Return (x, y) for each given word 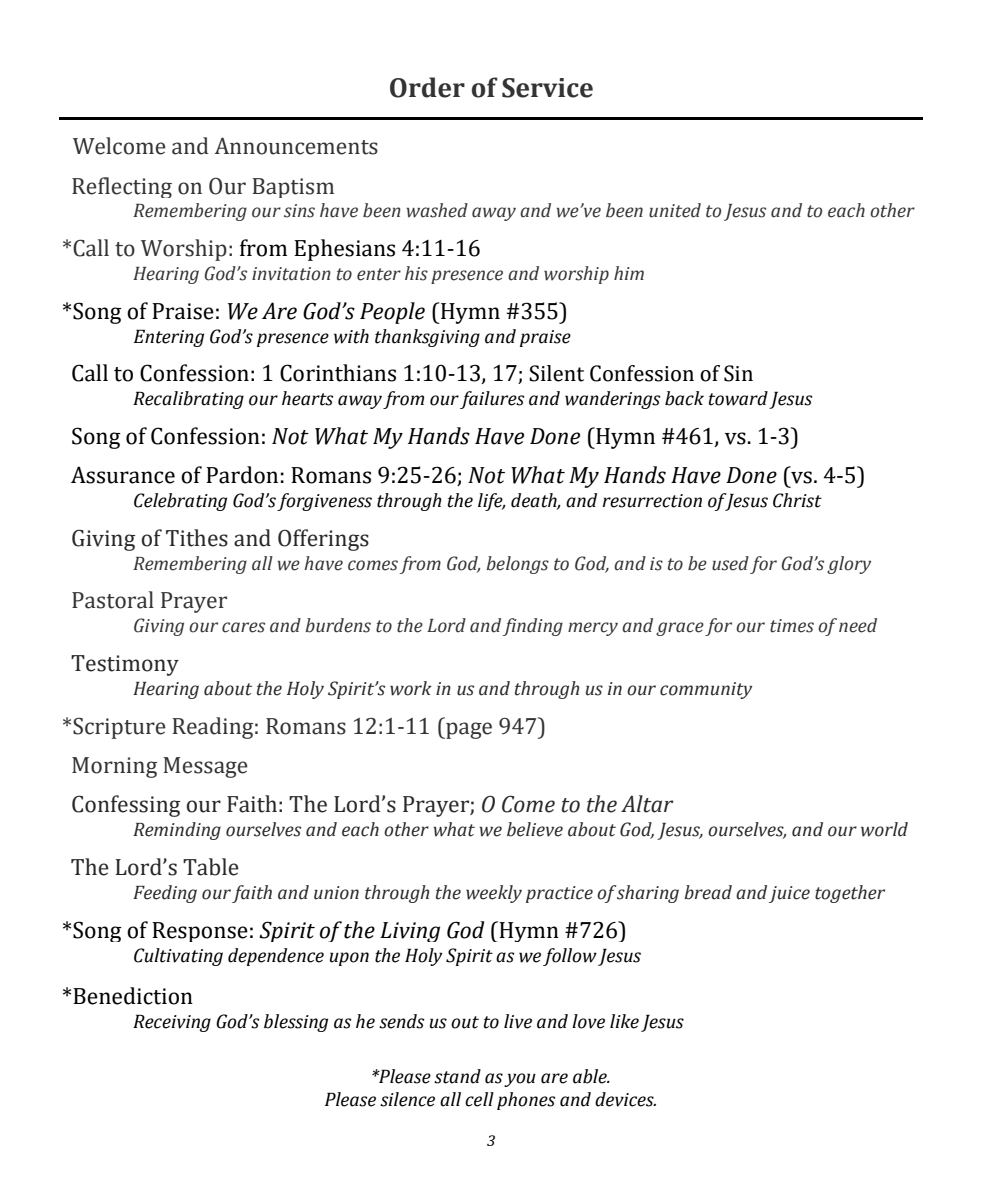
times (792, 626)
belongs (517, 565)
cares (243, 627)
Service (547, 88)
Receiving (172, 1023)
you (520, 1080)
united (675, 210)
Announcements (296, 146)
